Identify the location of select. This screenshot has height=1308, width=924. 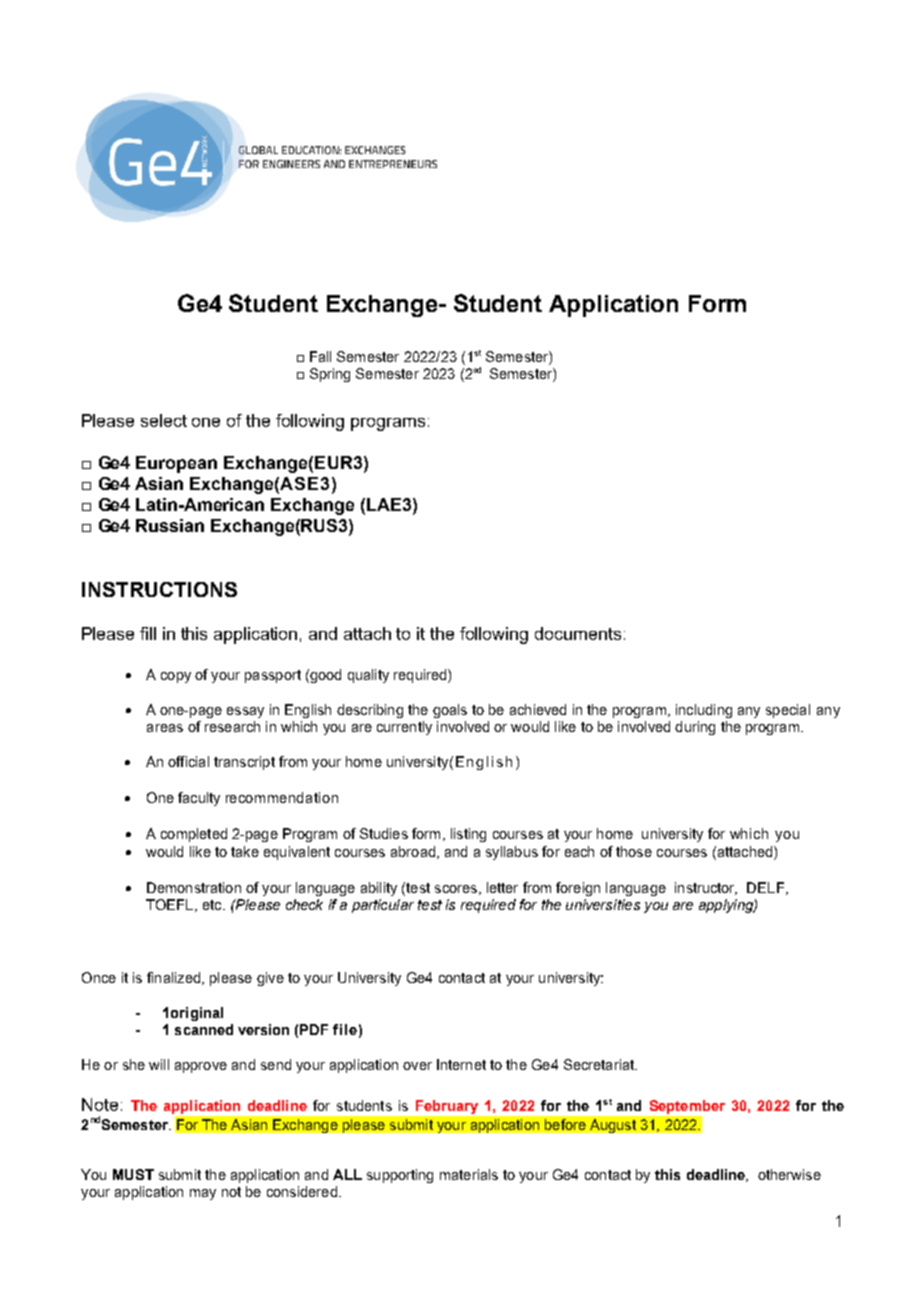
(164, 420).
